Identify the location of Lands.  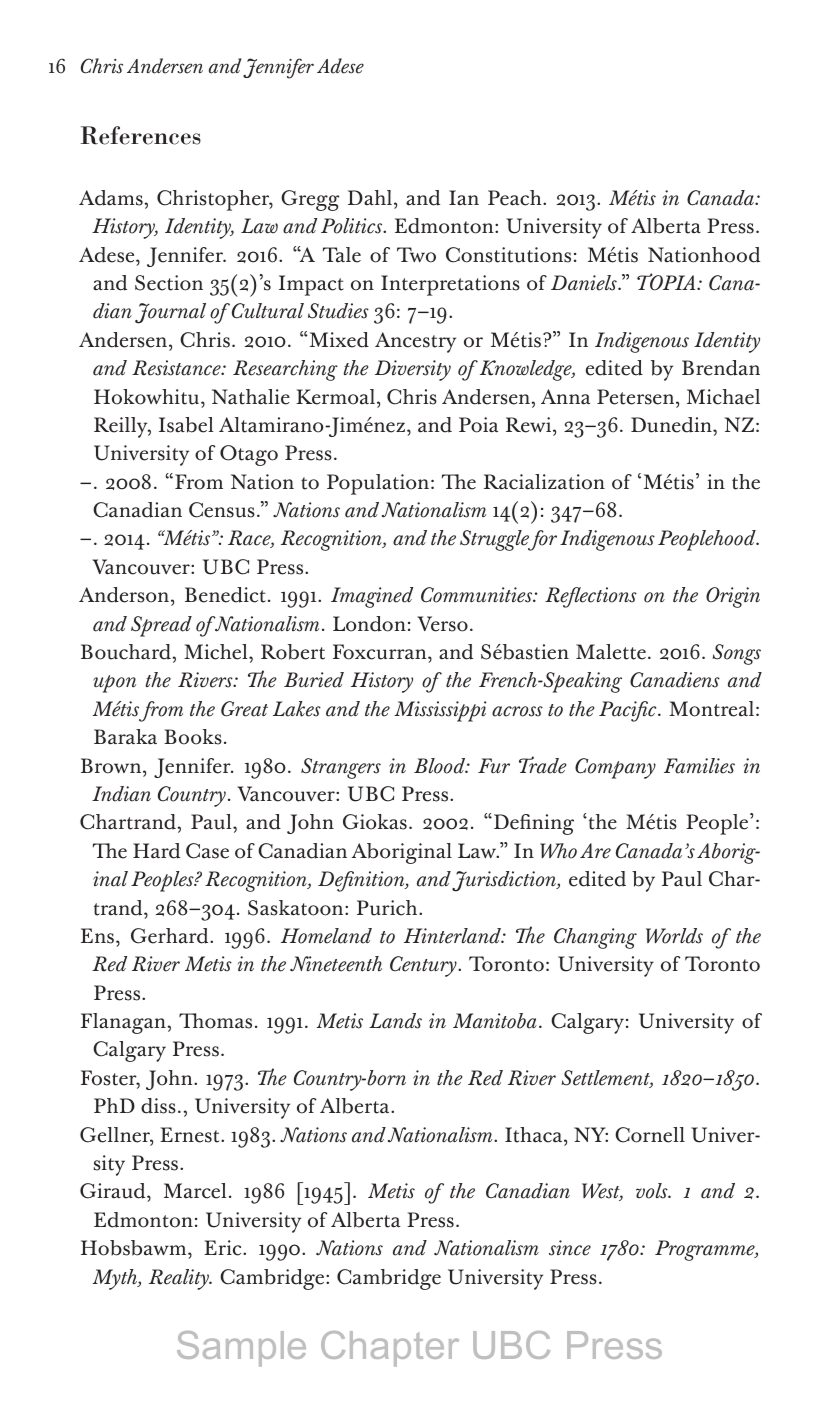
(395, 1021).
